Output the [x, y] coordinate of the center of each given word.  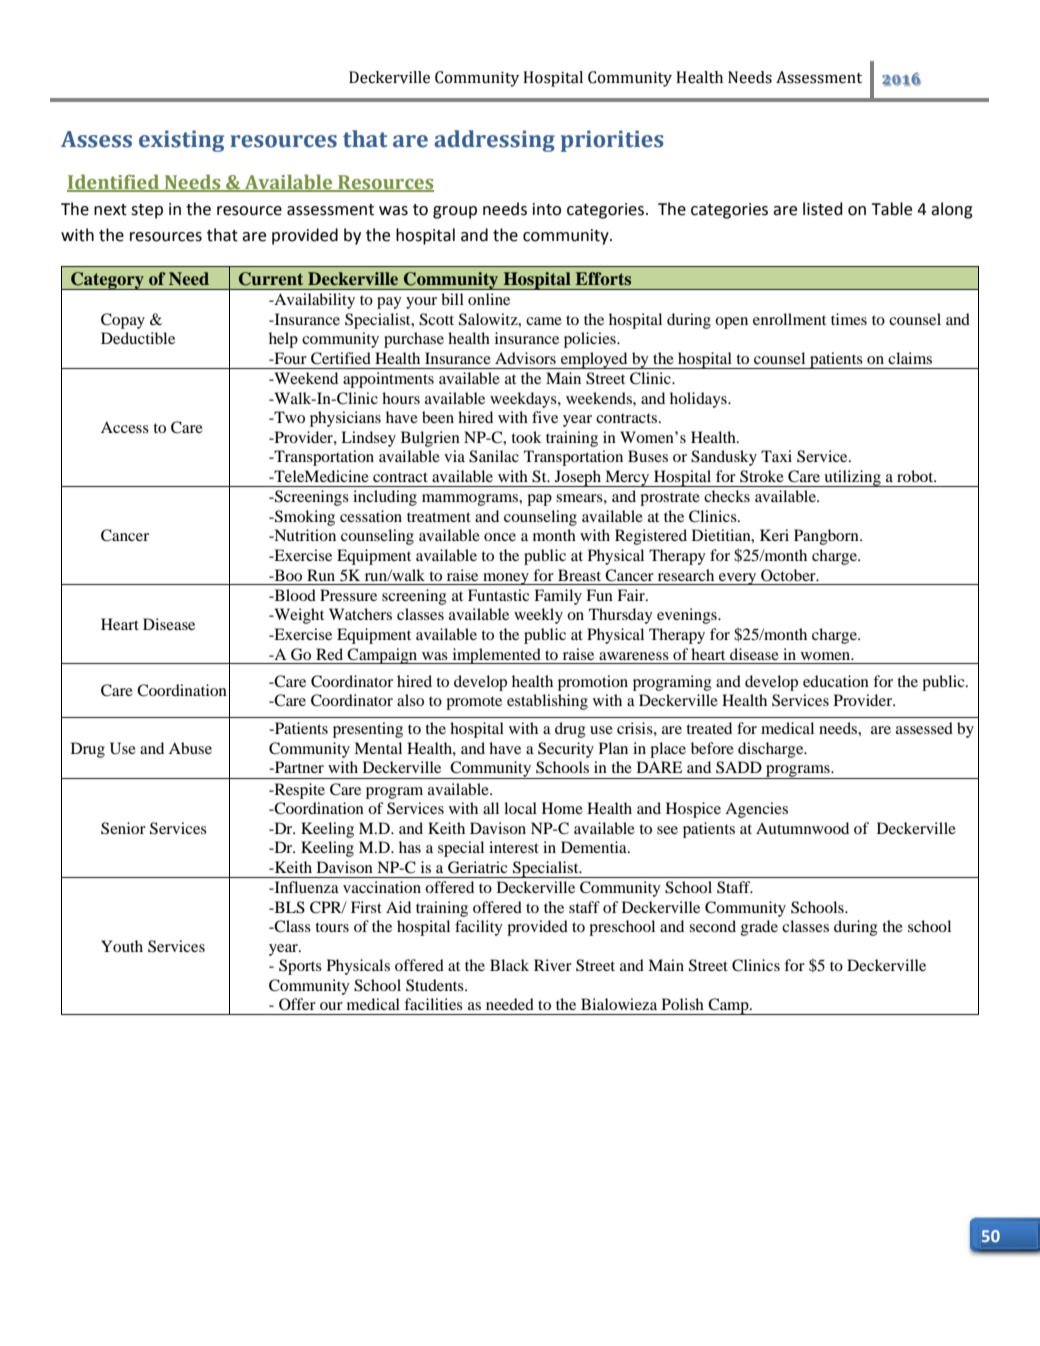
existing [181, 141]
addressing [494, 141]
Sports [300, 967]
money [506, 579]
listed [823, 209]
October [789, 575]
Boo [287, 575]
